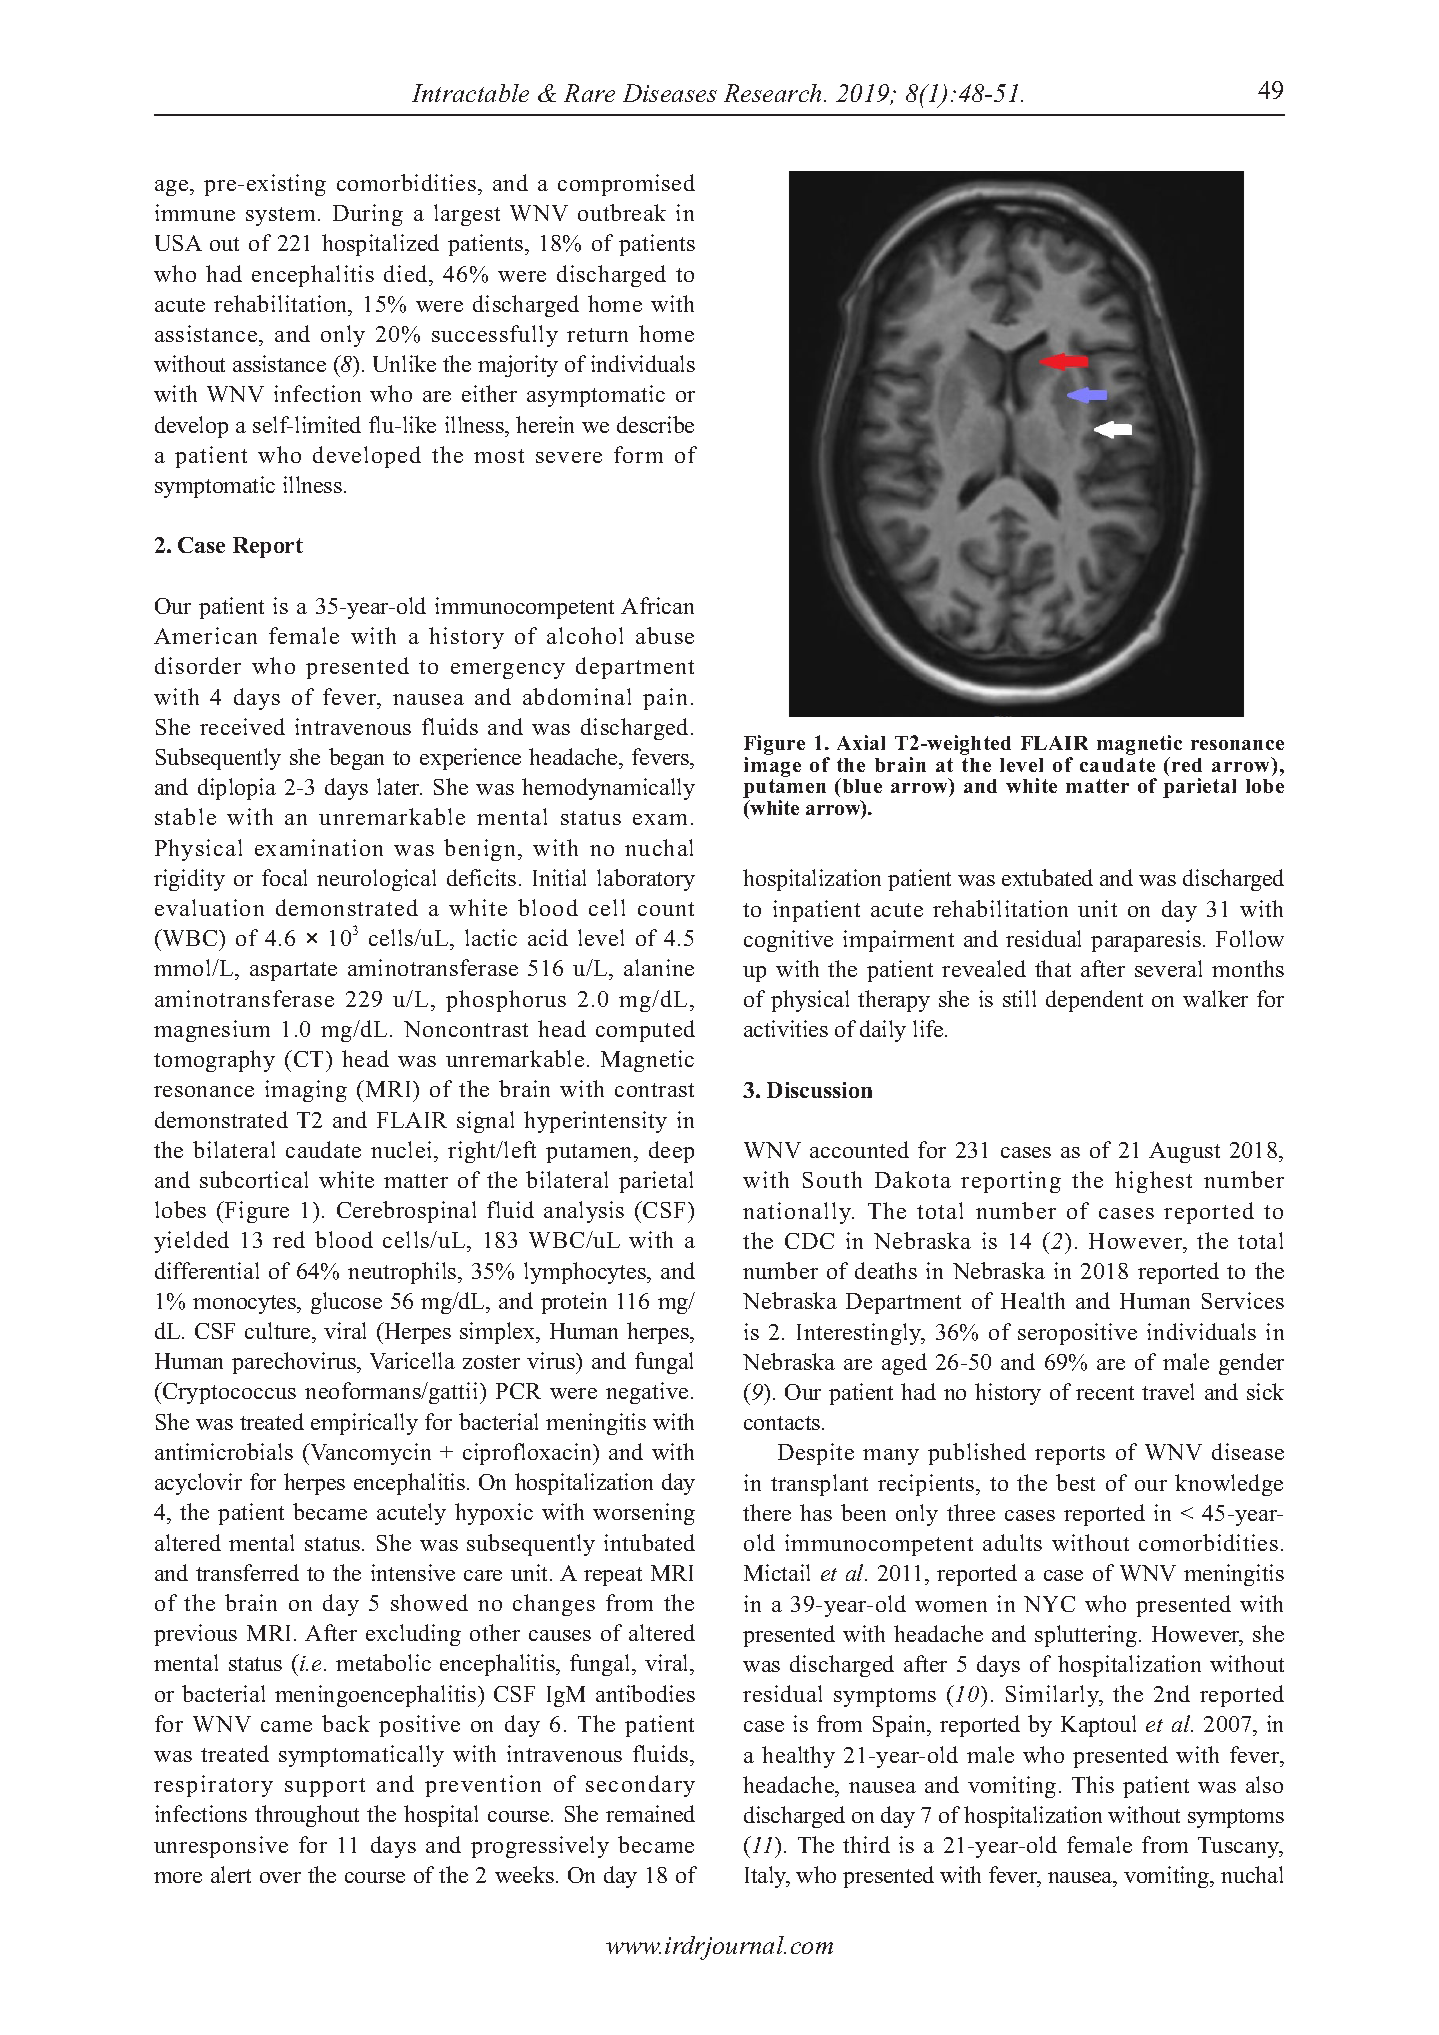 The height and width of the document is (2035, 1439). I want to click on throughout, so click(307, 1816).
